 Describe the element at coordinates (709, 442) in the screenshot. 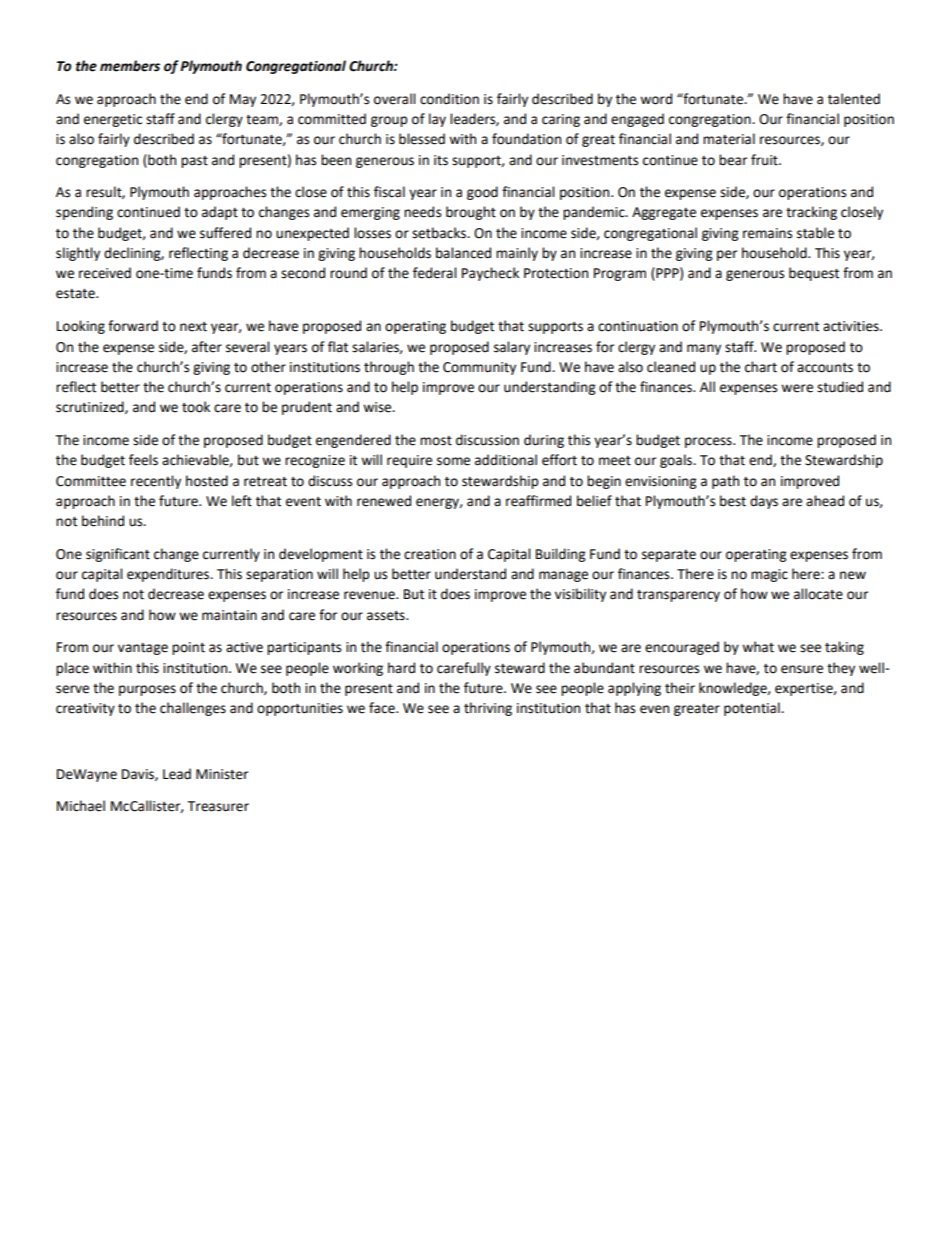

I see `process` at that location.
